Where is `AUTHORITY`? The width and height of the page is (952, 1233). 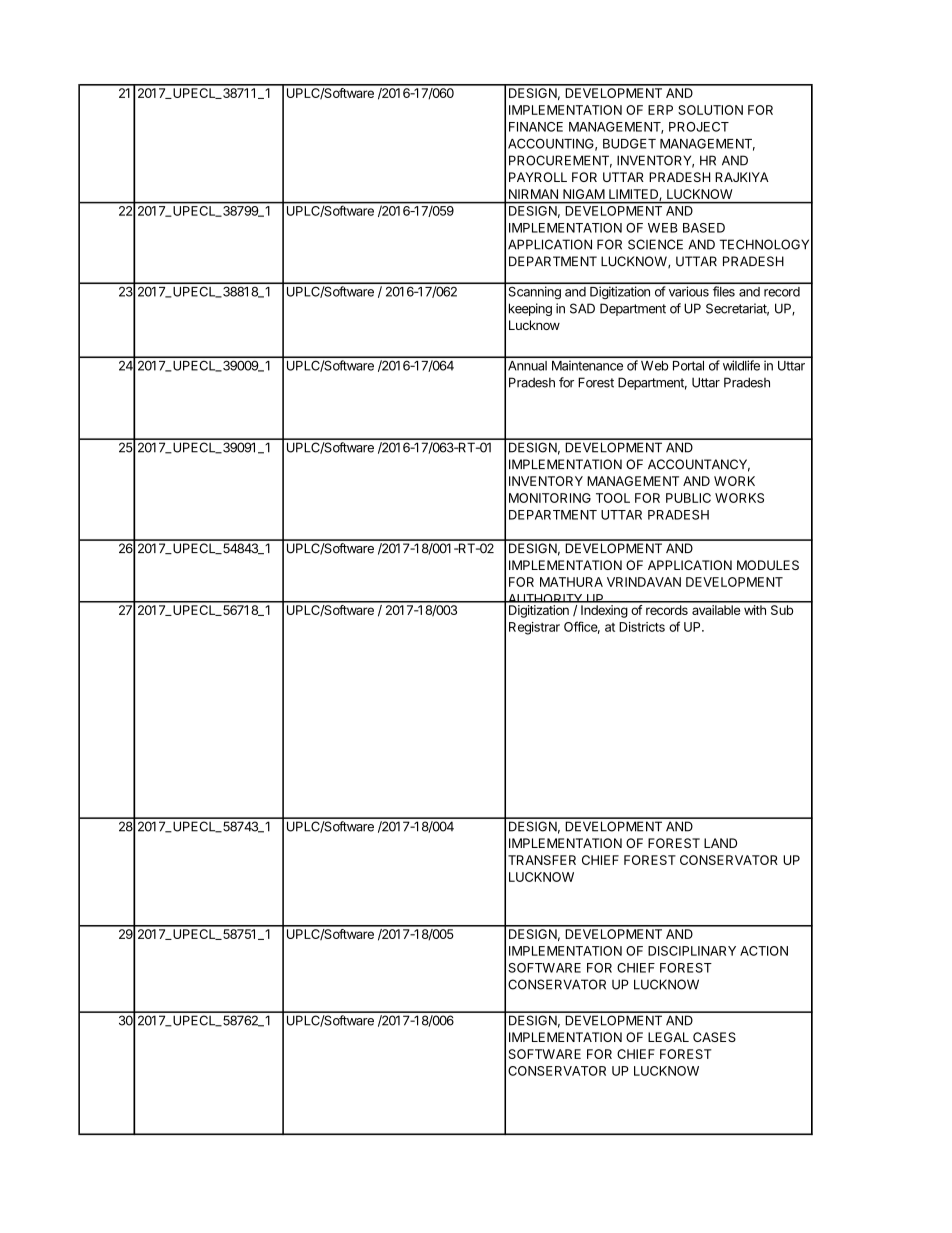 AUTHORITY is located at coordinates (545, 600).
